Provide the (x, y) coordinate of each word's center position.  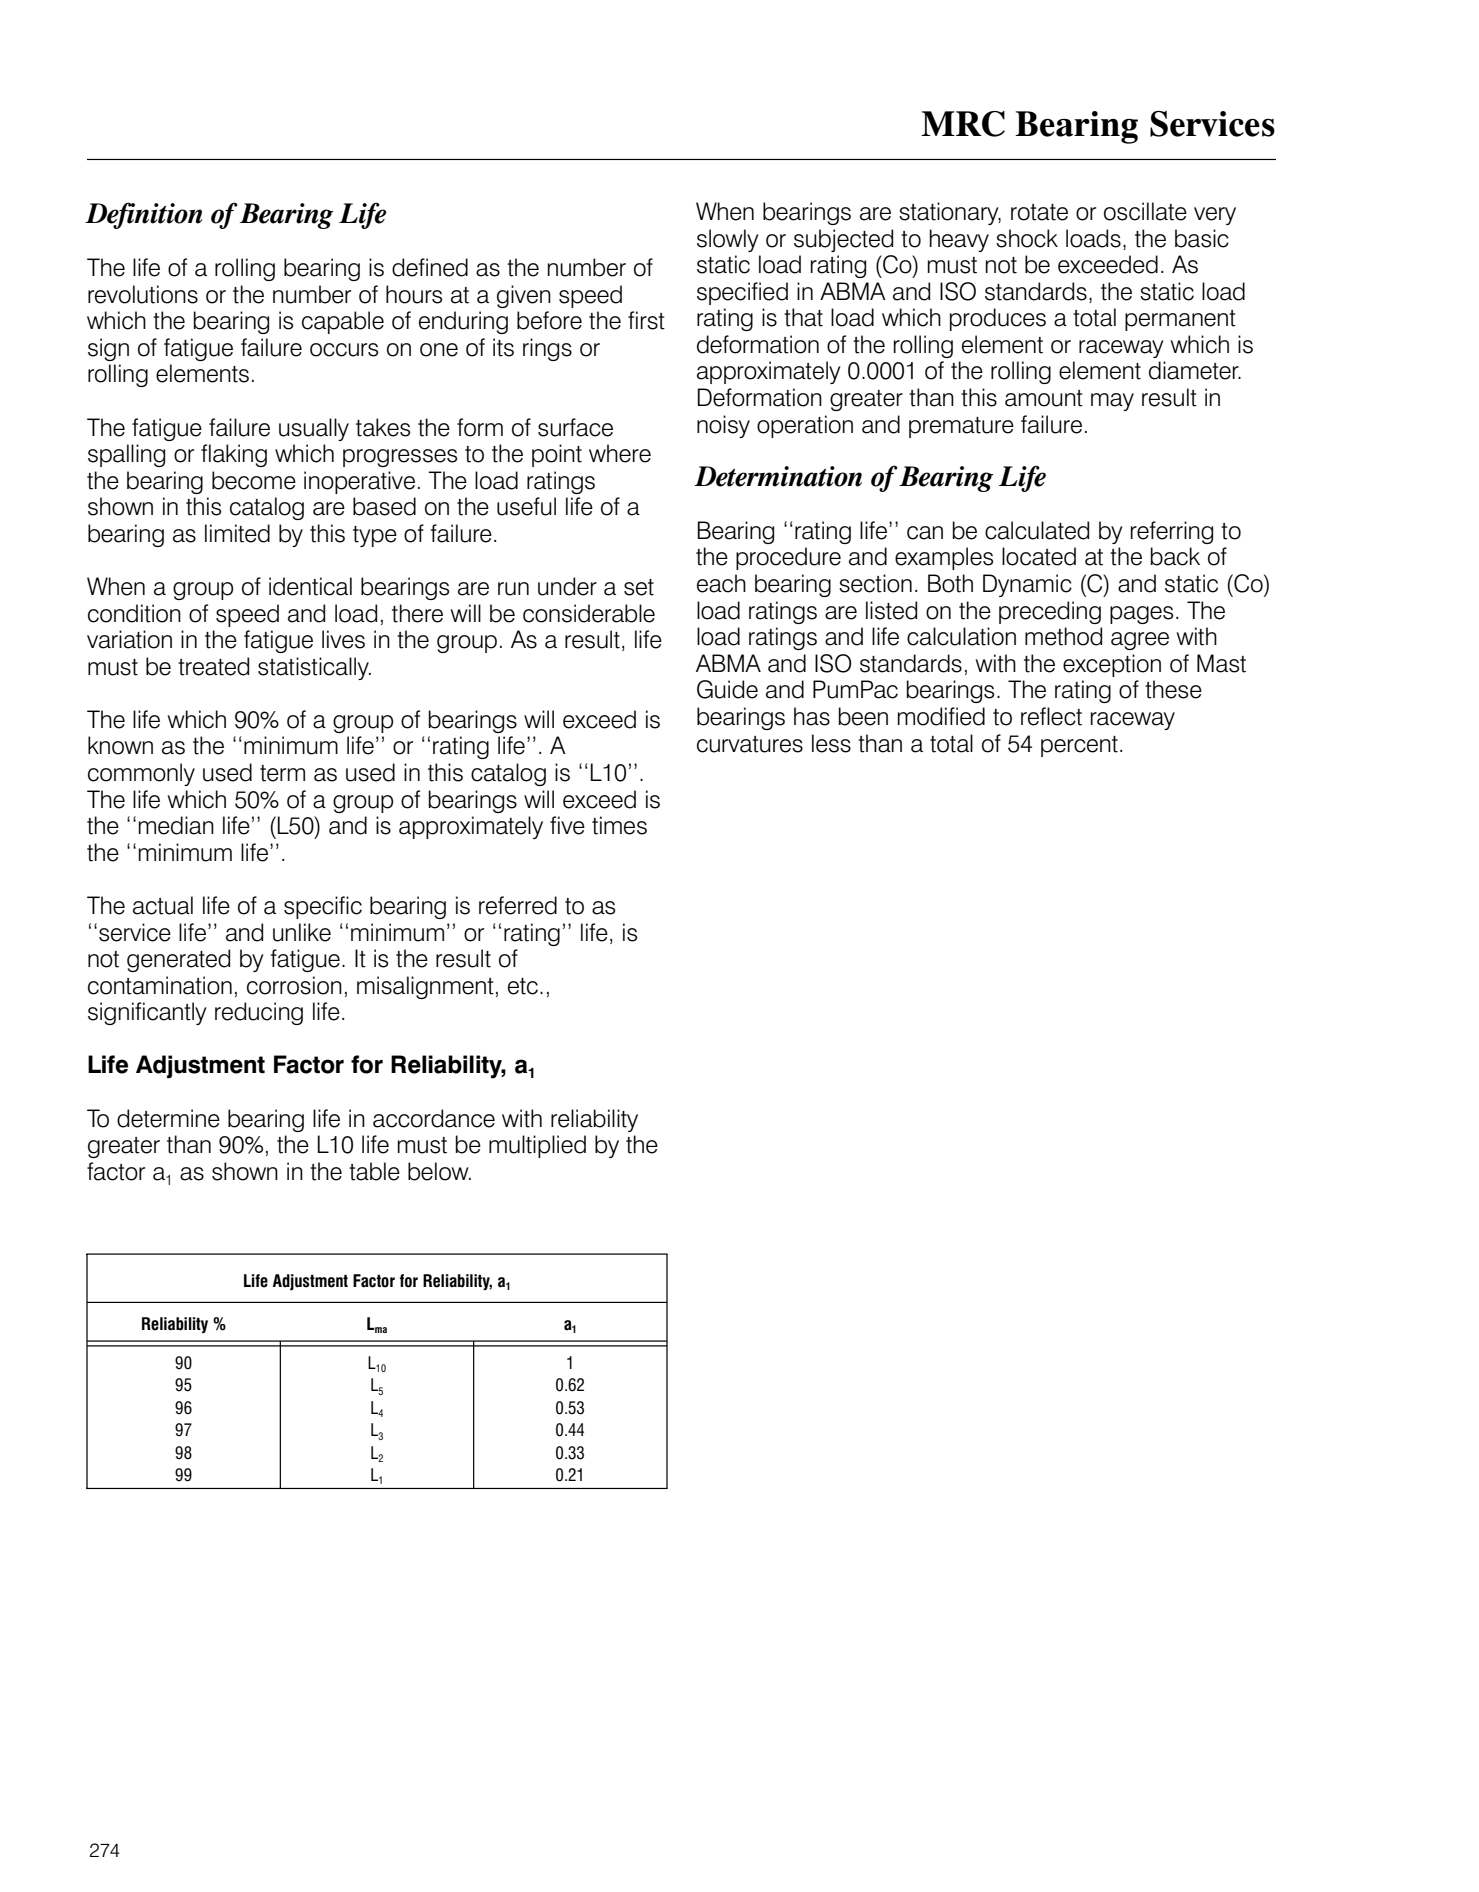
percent (1079, 746)
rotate (1039, 212)
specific (323, 907)
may (1112, 402)
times (619, 825)
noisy (723, 426)
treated (213, 666)
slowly (728, 240)
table (374, 1171)
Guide (727, 689)
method (1063, 636)
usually (314, 429)
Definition (144, 215)
